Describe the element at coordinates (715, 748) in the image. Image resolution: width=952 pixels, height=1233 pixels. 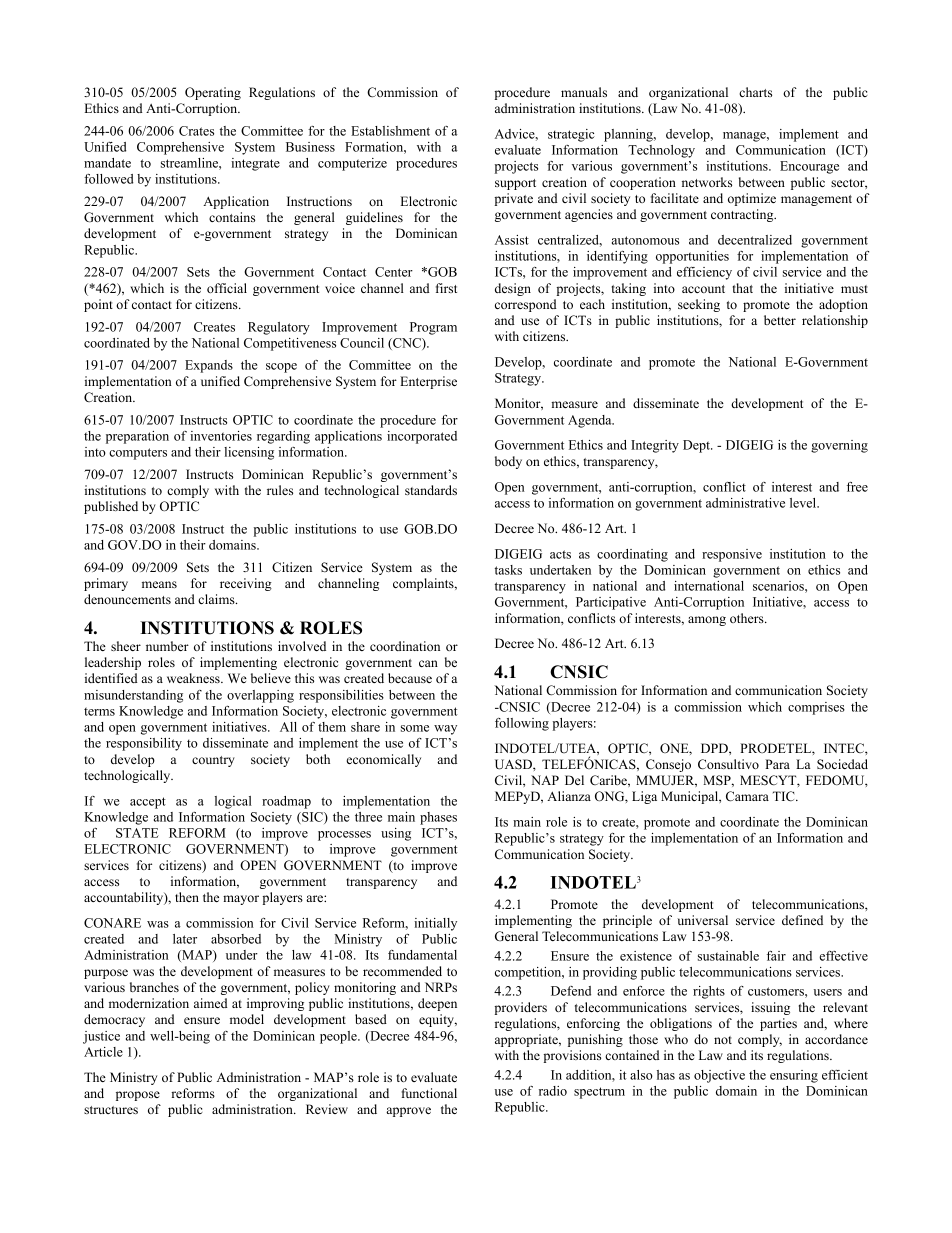
I see `DPD` at that location.
